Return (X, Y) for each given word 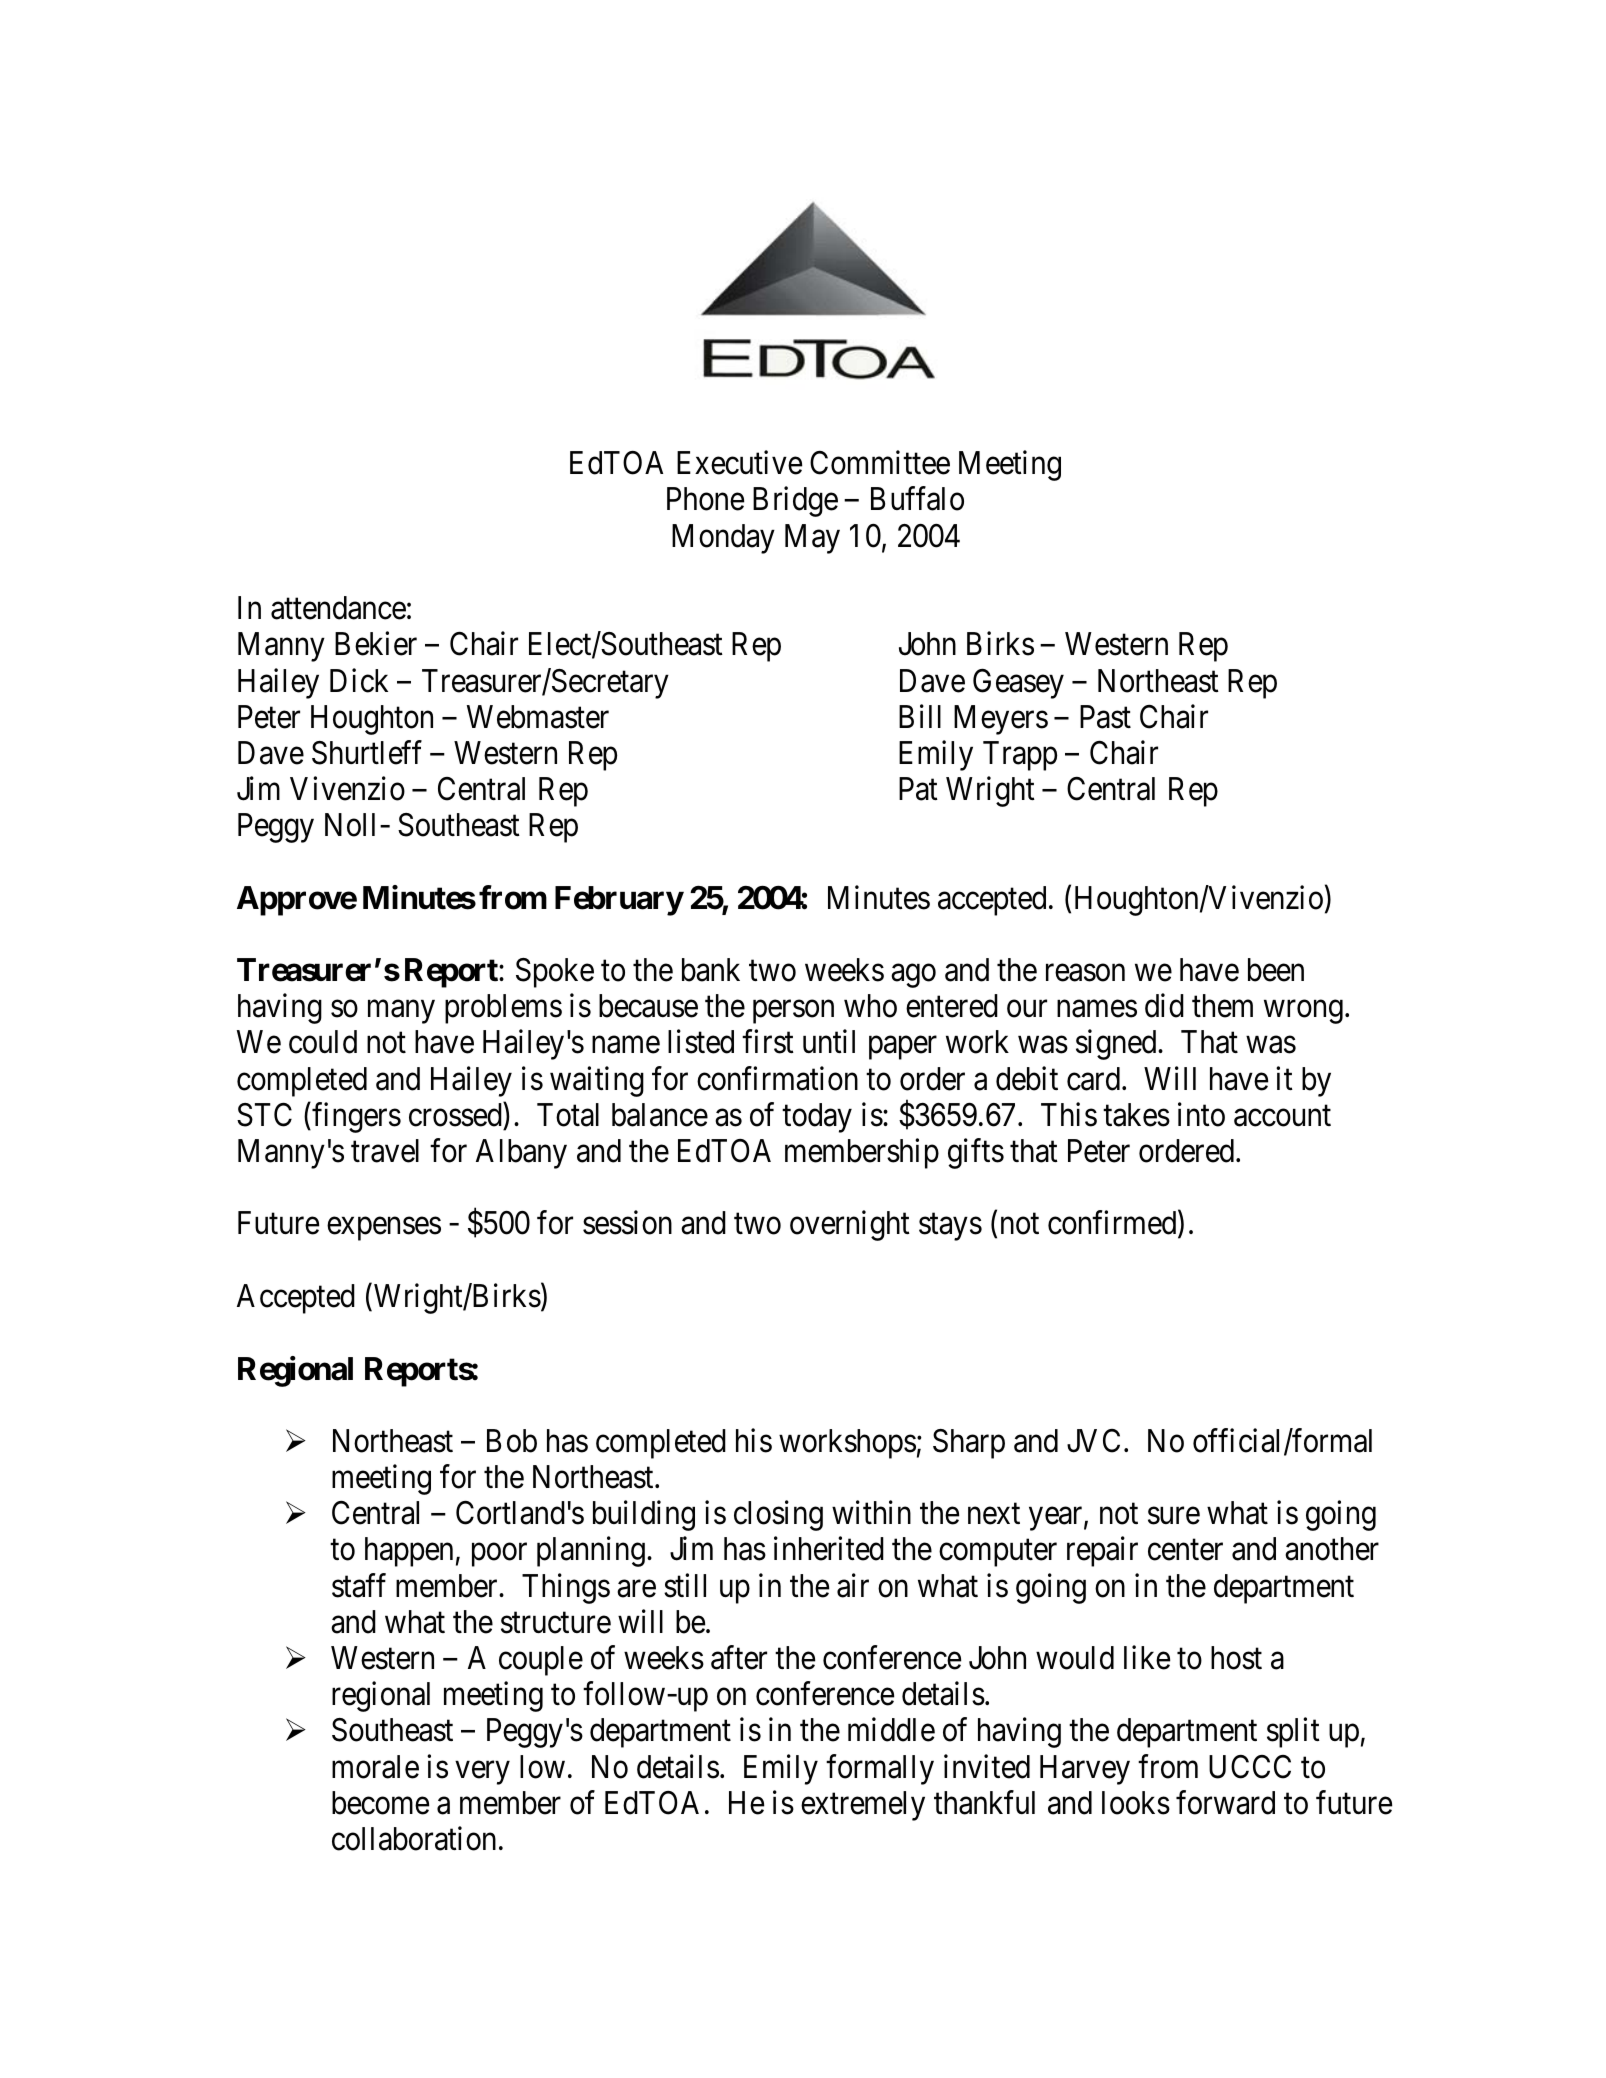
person (793, 1012)
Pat (918, 789)
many (401, 1012)
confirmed (1113, 1224)
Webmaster (538, 717)
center (1185, 1550)
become (380, 1803)
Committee (880, 463)
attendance (338, 608)
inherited (829, 1549)
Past (1105, 717)
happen (409, 1552)
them (1222, 1006)
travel (385, 1151)
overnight (850, 1226)
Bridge (795, 502)
